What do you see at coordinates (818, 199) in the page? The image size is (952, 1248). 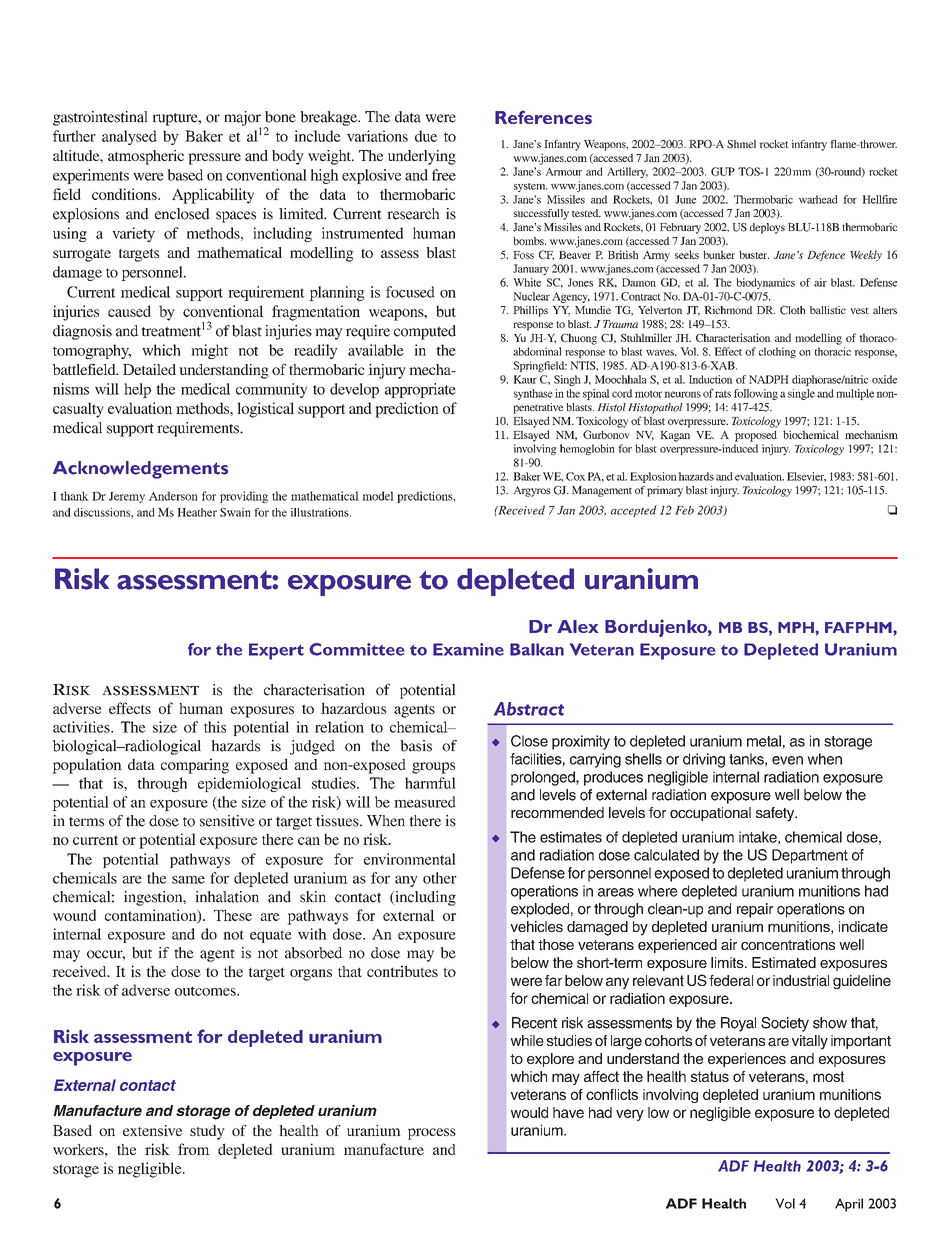 I see `warhead` at bounding box center [818, 199].
